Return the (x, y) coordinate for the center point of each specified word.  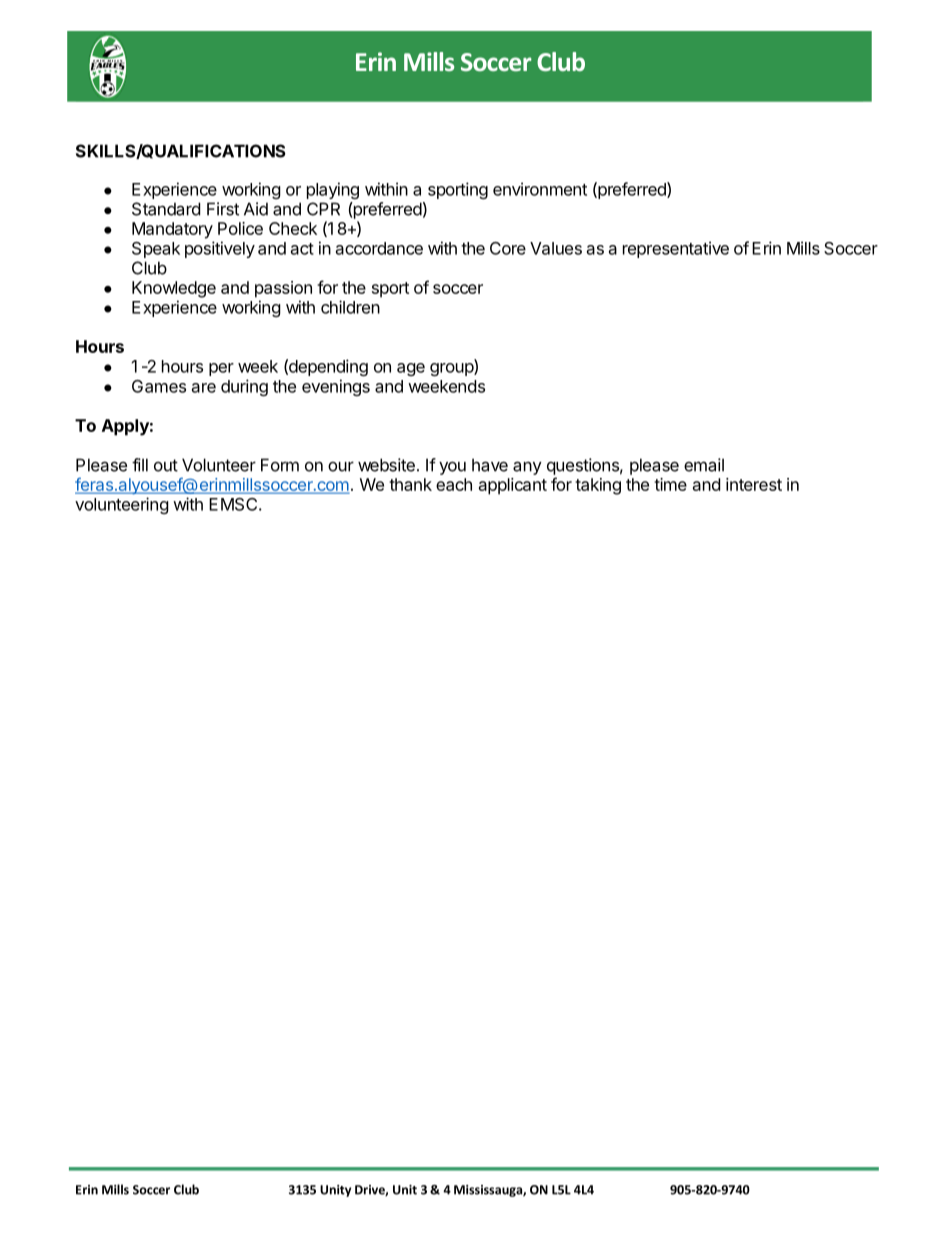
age (411, 369)
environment (540, 189)
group (452, 369)
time (670, 484)
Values (556, 248)
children (350, 307)
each (454, 484)
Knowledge (174, 289)
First (223, 209)
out (166, 465)
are (204, 388)
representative (676, 249)
